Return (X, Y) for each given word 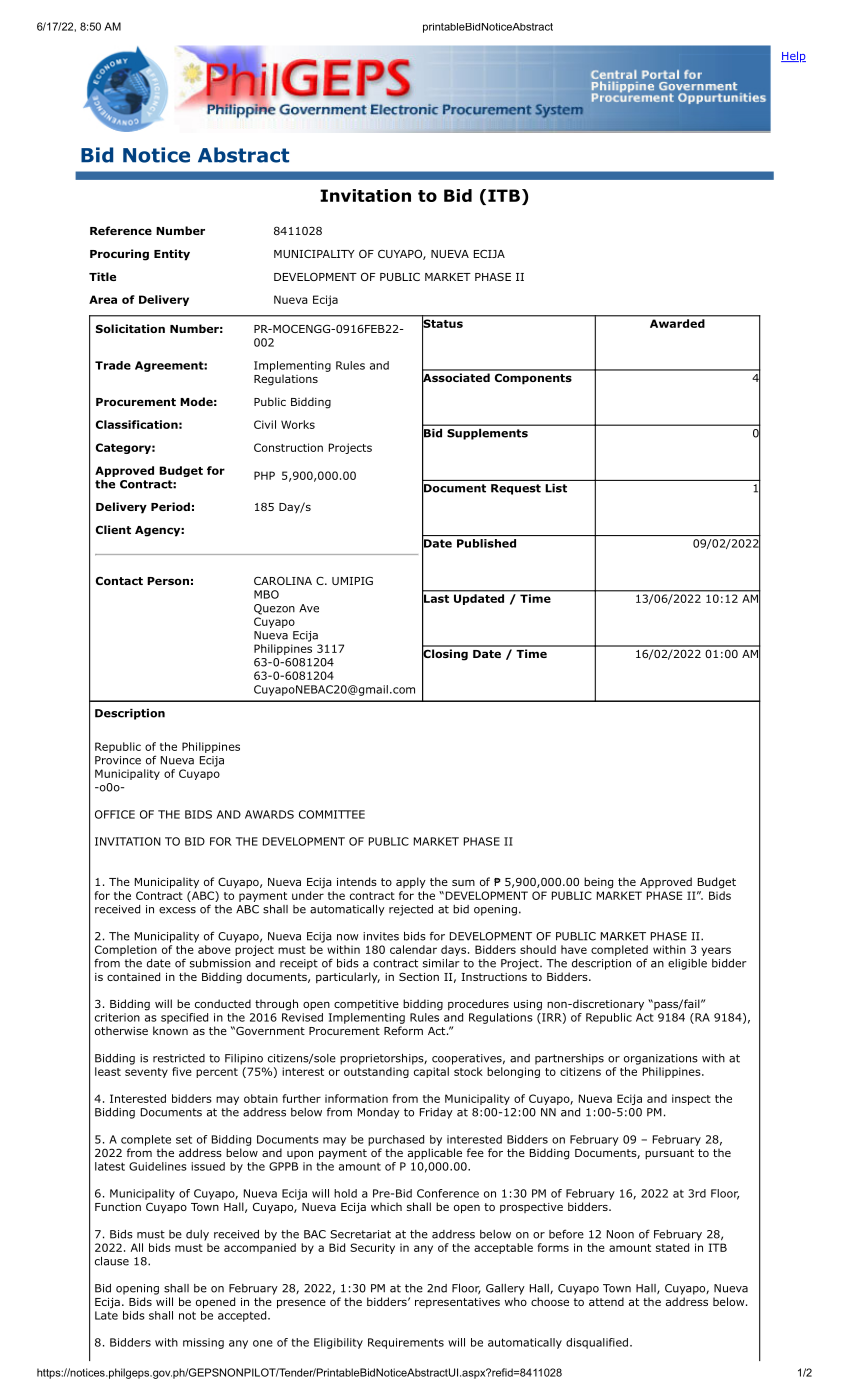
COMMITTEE (332, 814)
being (598, 883)
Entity (172, 255)
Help (793, 56)
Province (118, 760)
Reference (121, 230)
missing (203, 1343)
